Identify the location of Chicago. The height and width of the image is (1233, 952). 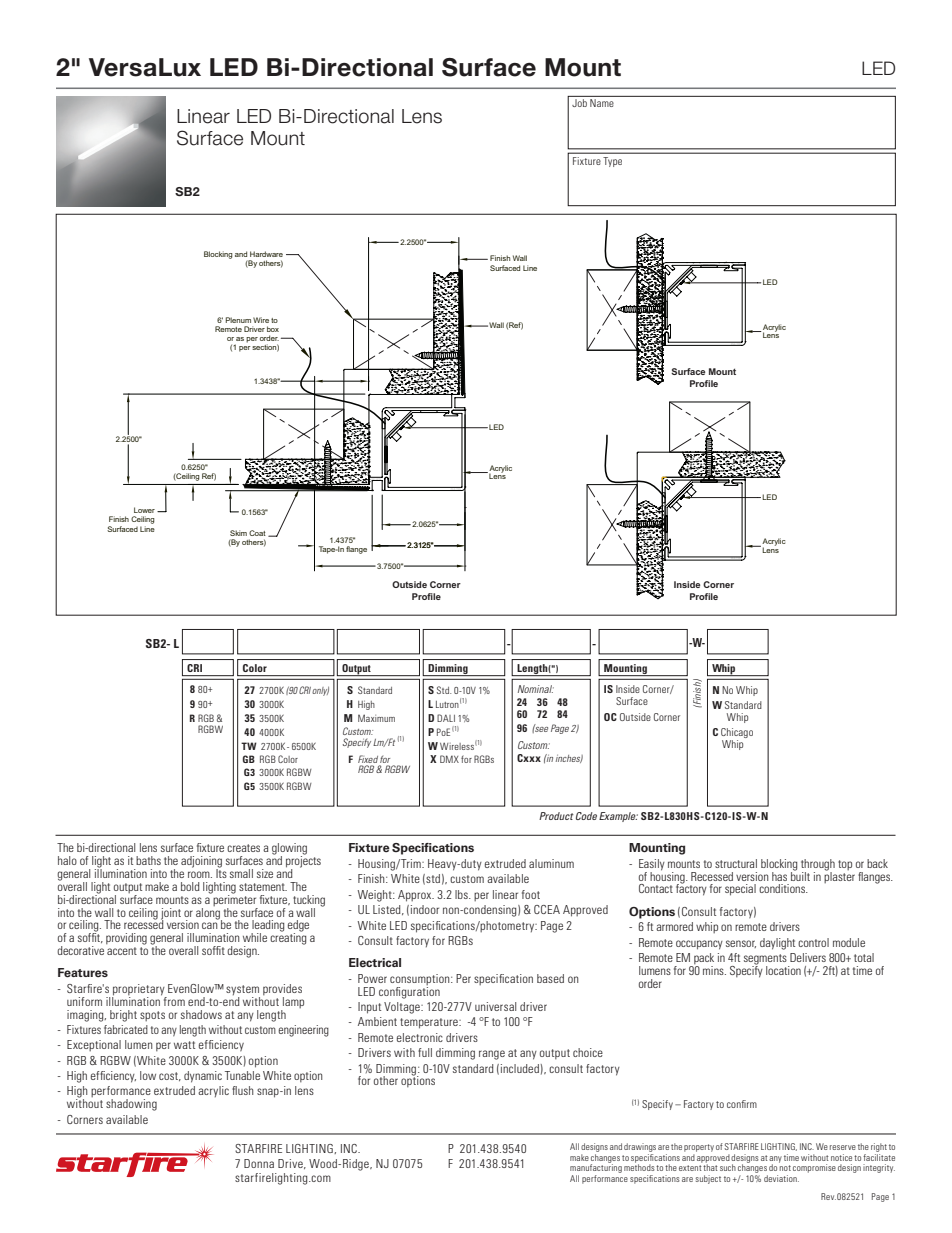
(737, 734).
